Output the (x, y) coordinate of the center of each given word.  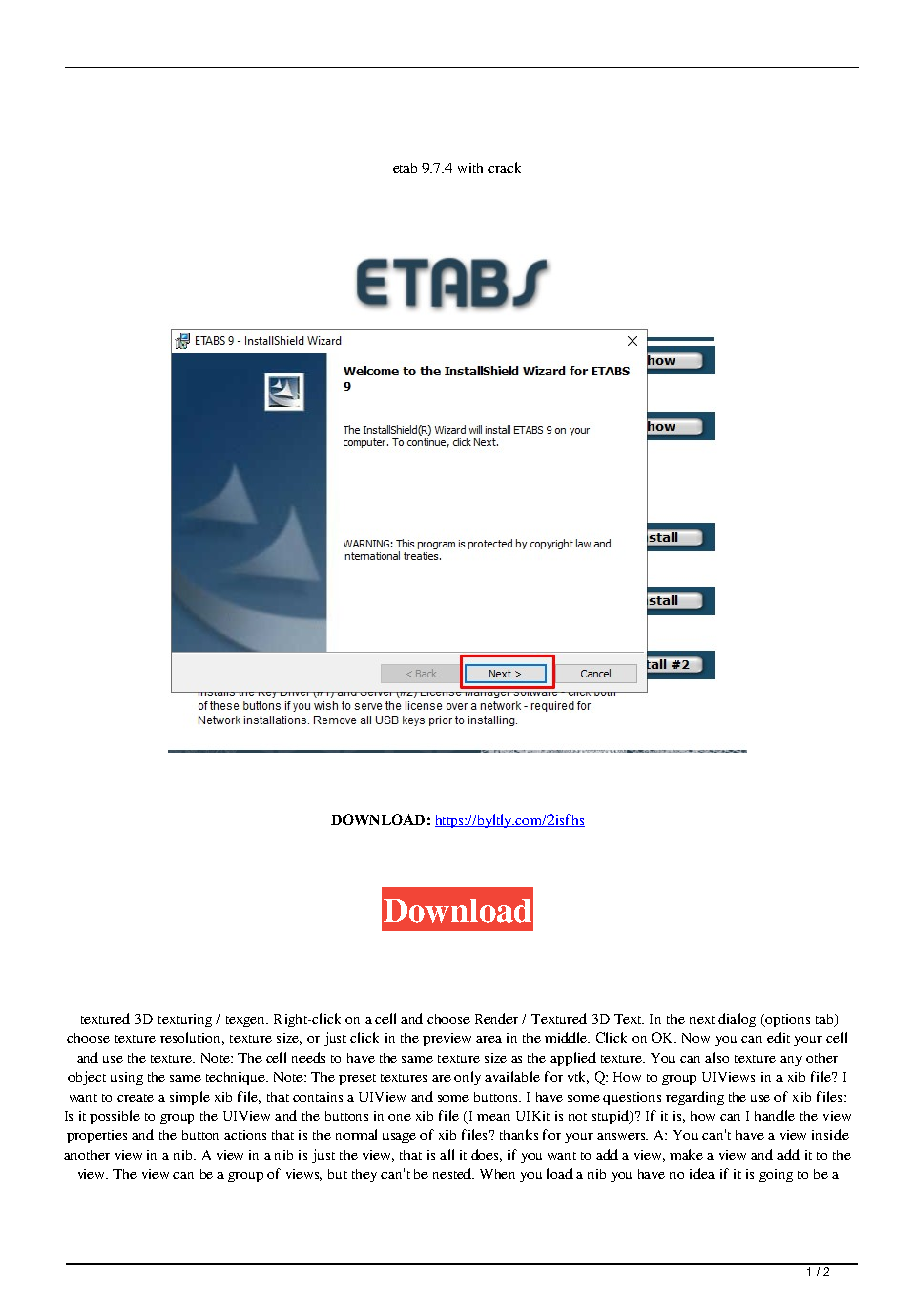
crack (504, 167)
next (702, 1020)
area (489, 1039)
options (787, 1020)
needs (308, 1057)
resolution (192, 1038)
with (470, 168)
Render (496, 1018)
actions (245, 1135)
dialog (737, 1020)
